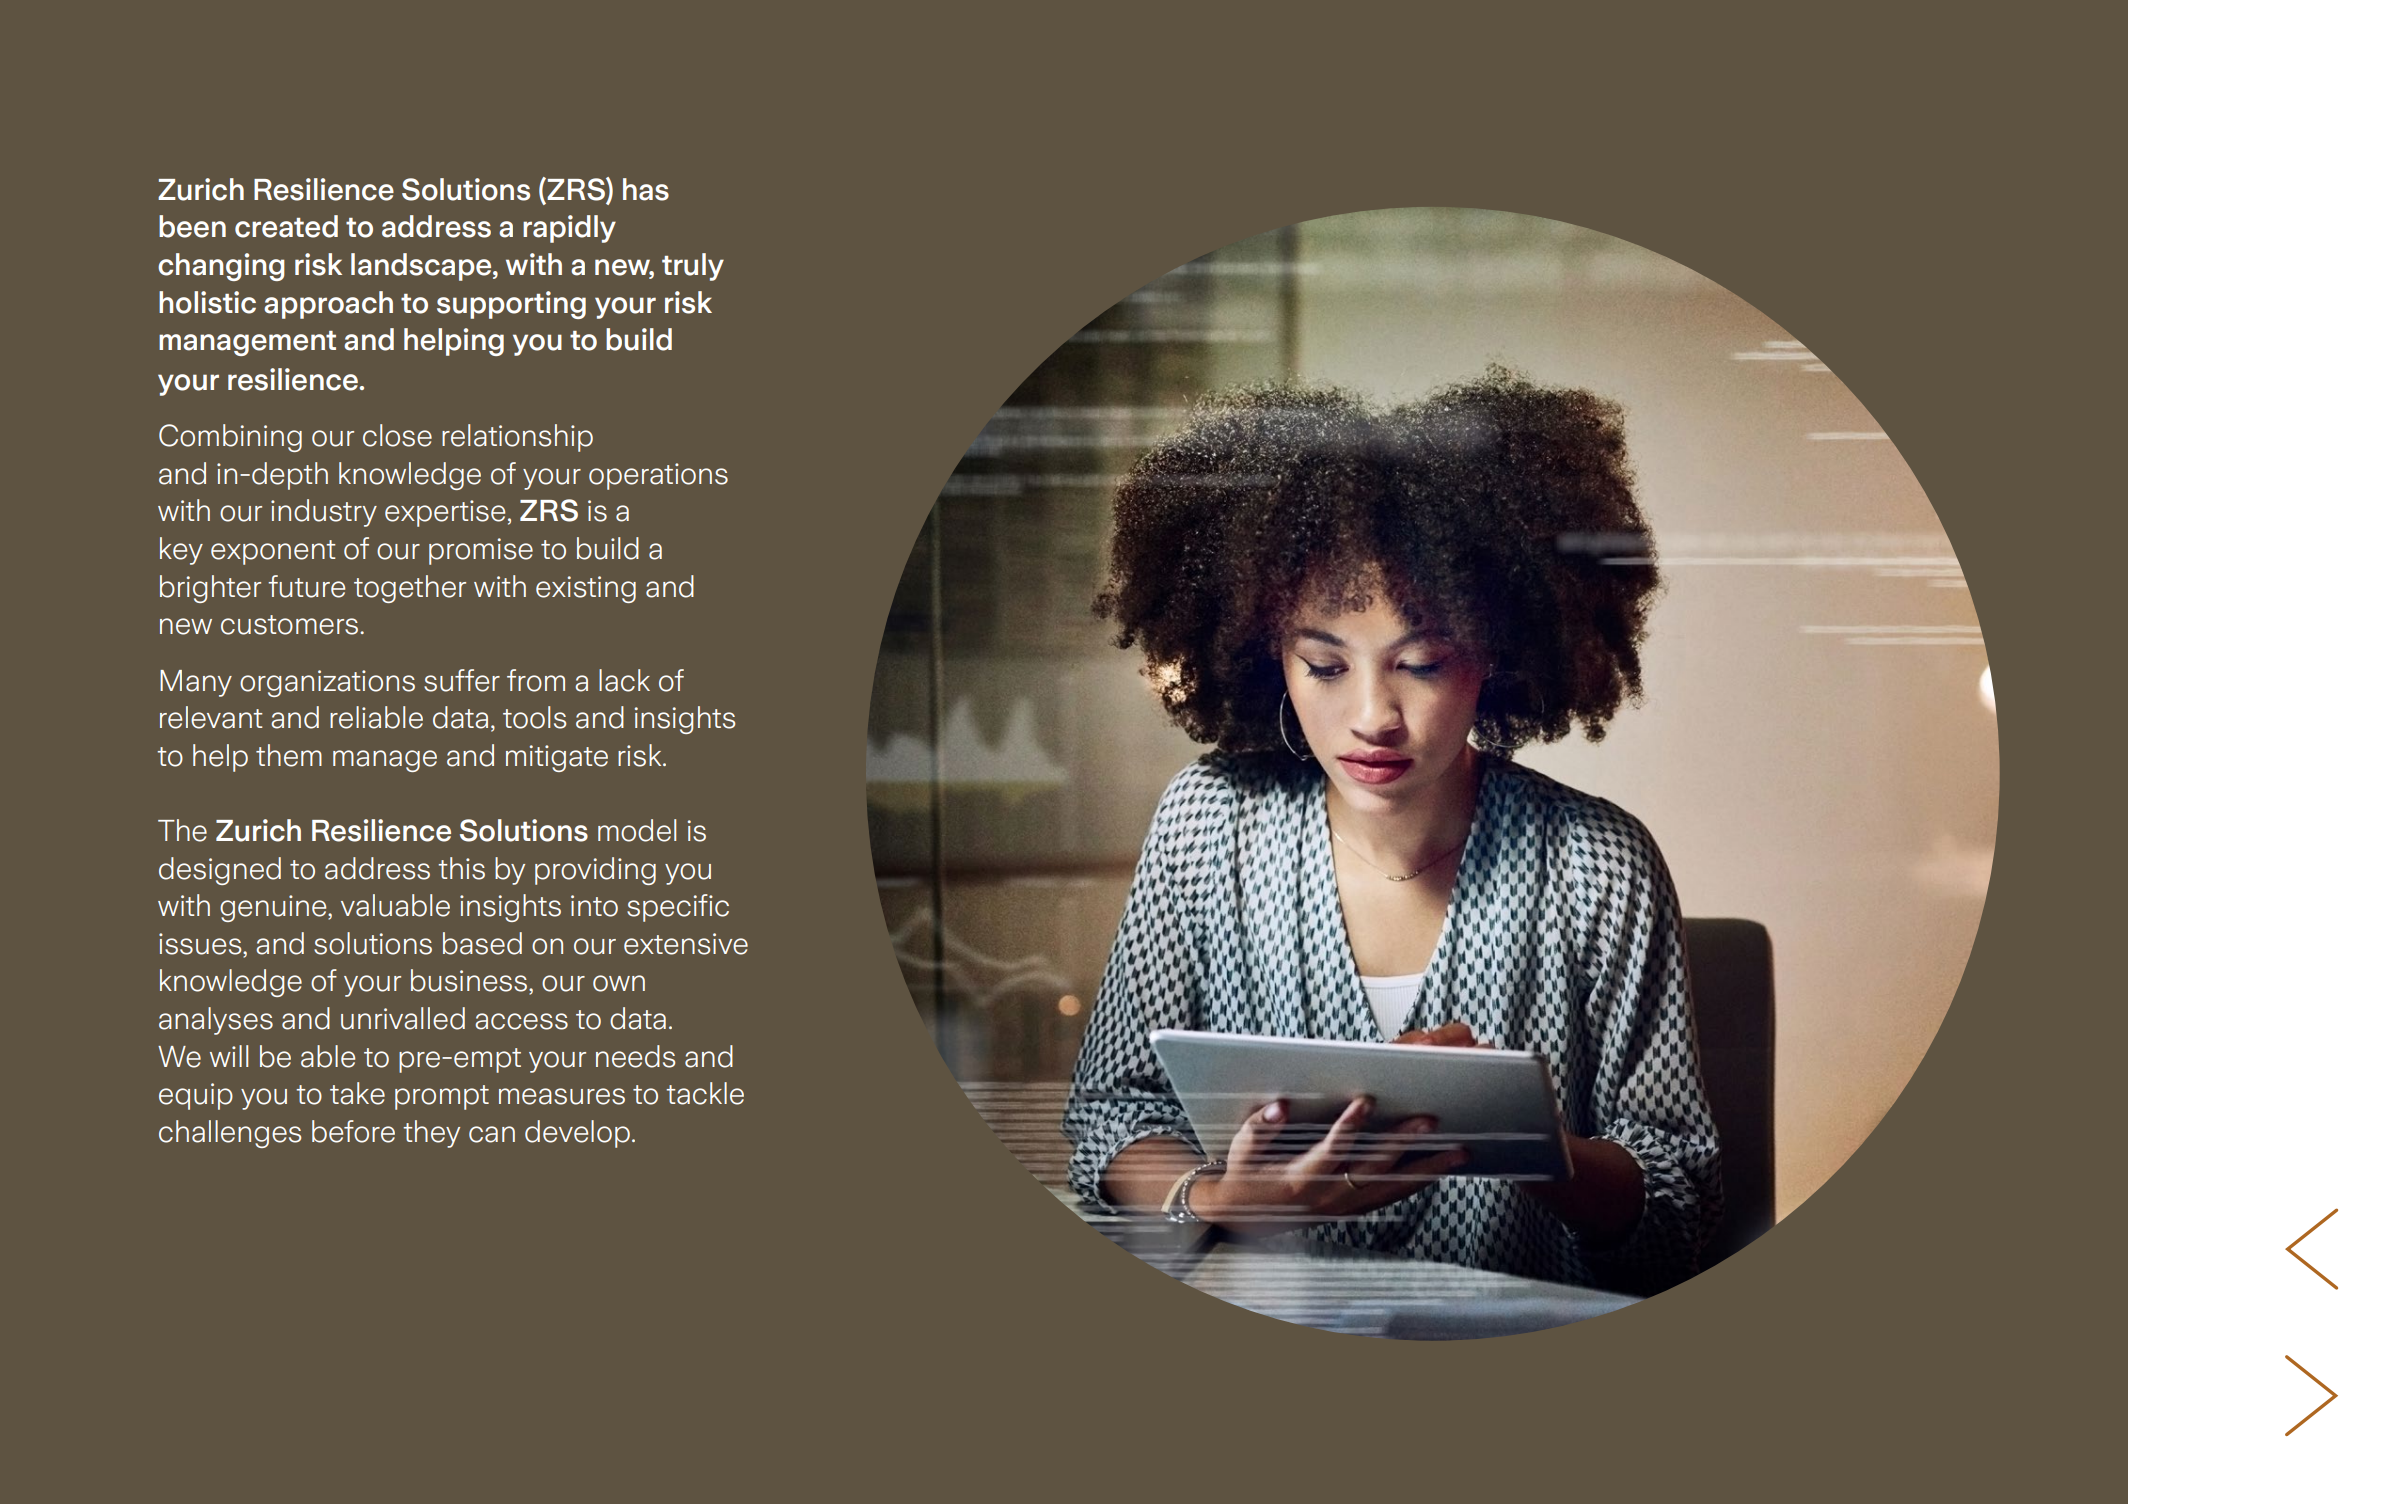 The height and width of the image is (1504, 2406). I want to click on challenges, so click(230, 1134).
